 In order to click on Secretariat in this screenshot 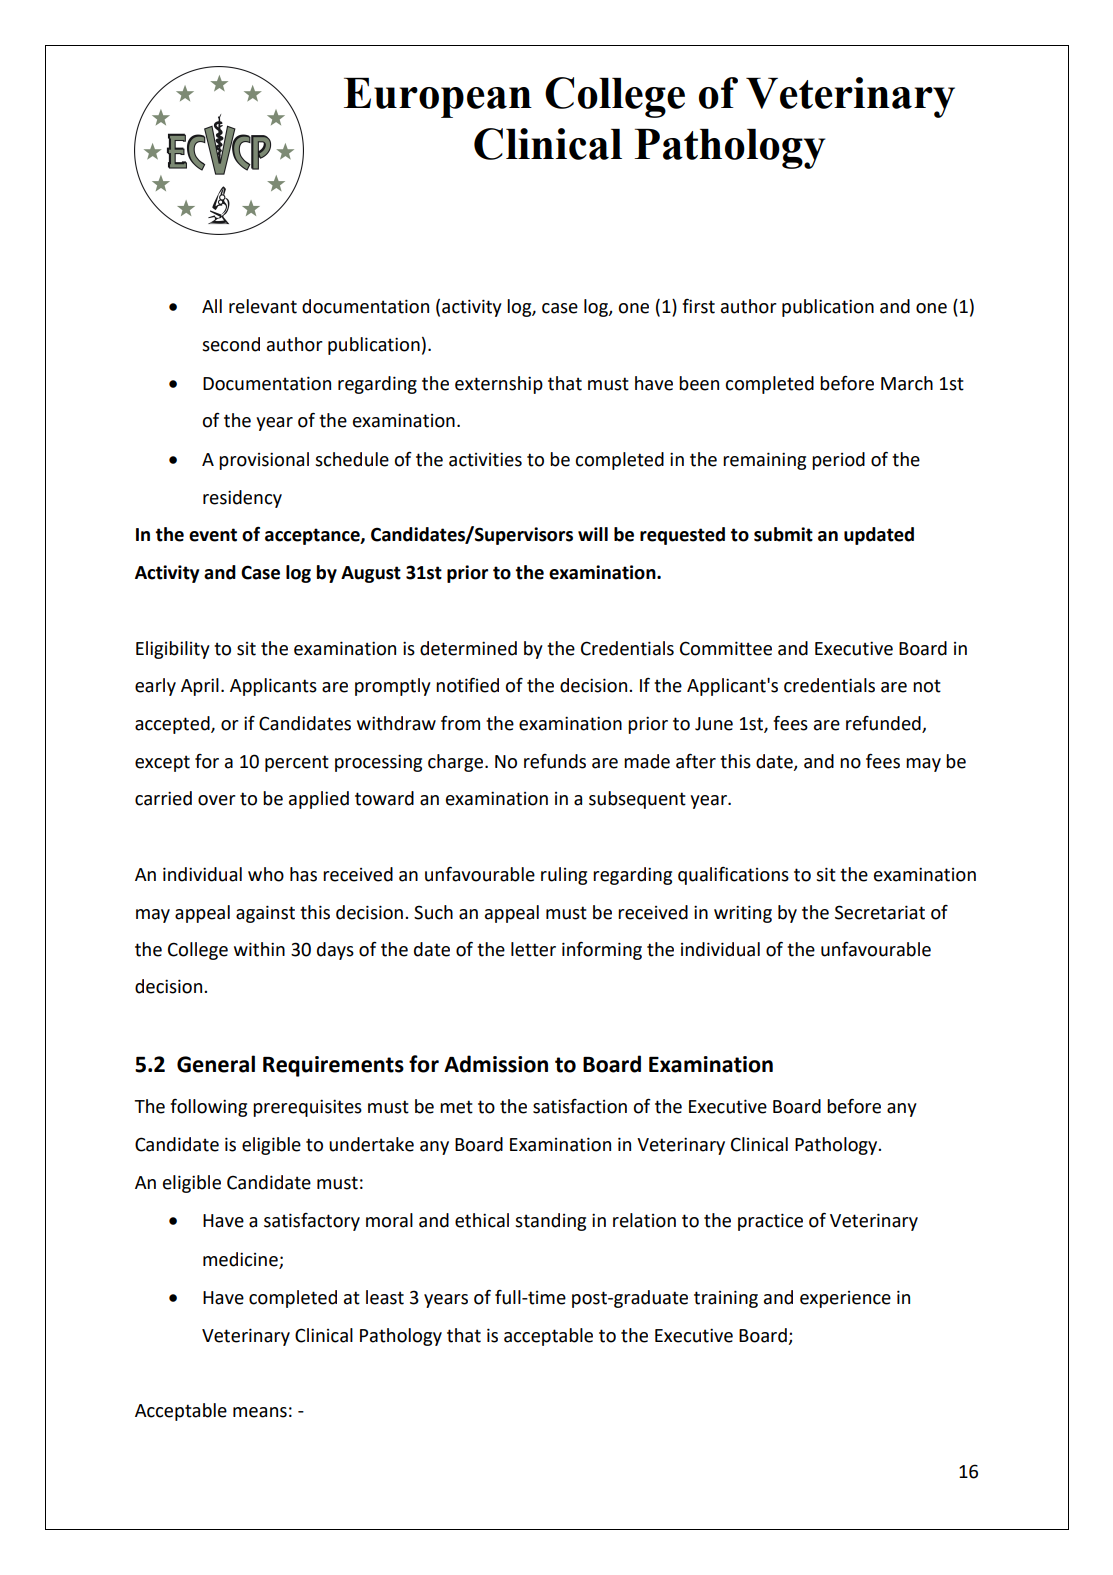, I will do `click(880, 912)`.
